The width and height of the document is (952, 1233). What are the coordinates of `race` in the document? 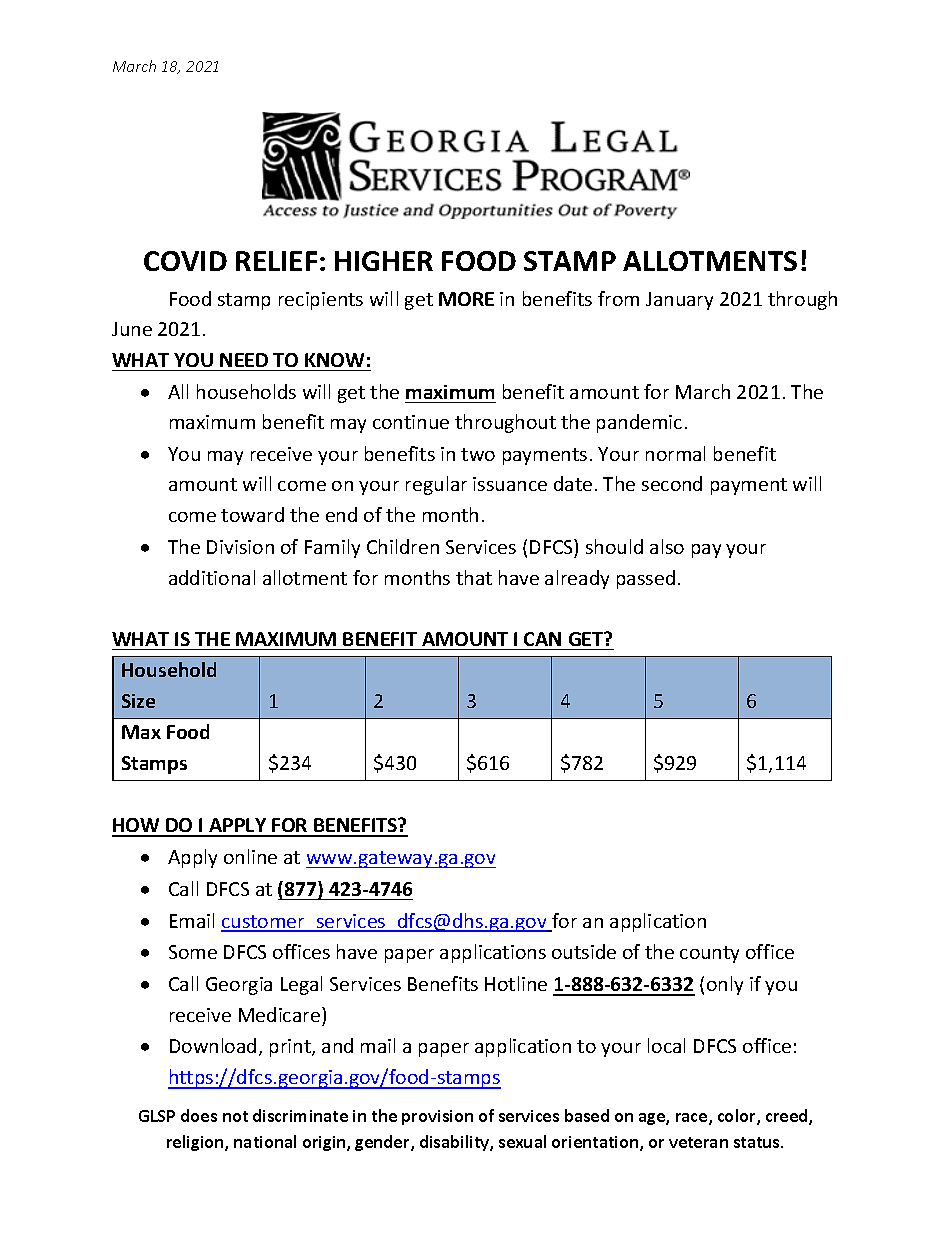 It's located at (693, 1119).
